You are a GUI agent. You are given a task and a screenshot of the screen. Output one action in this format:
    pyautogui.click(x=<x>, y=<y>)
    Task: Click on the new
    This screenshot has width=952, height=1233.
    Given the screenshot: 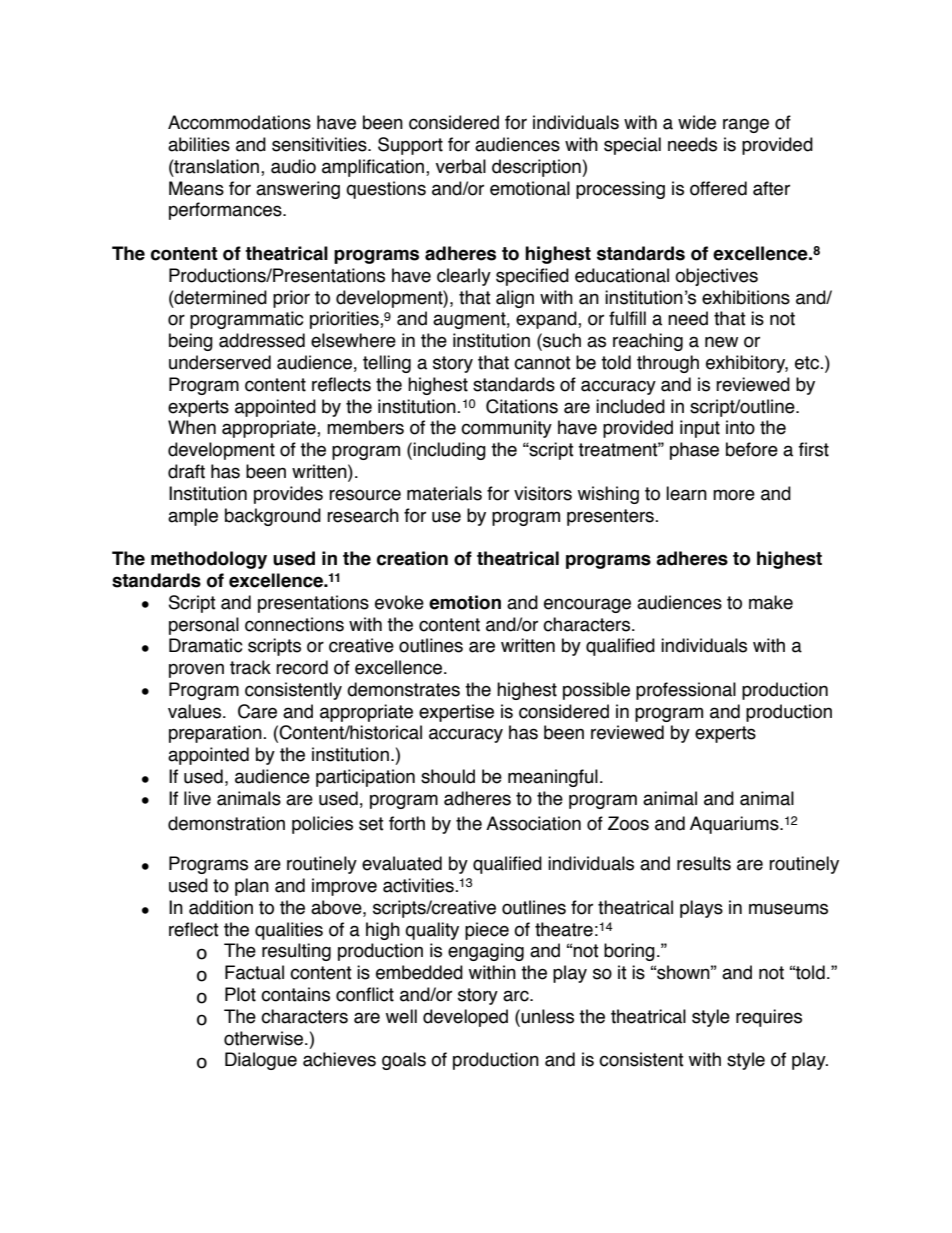 What is the action you would take?
    pyautogui.click(x=721, y=342)
